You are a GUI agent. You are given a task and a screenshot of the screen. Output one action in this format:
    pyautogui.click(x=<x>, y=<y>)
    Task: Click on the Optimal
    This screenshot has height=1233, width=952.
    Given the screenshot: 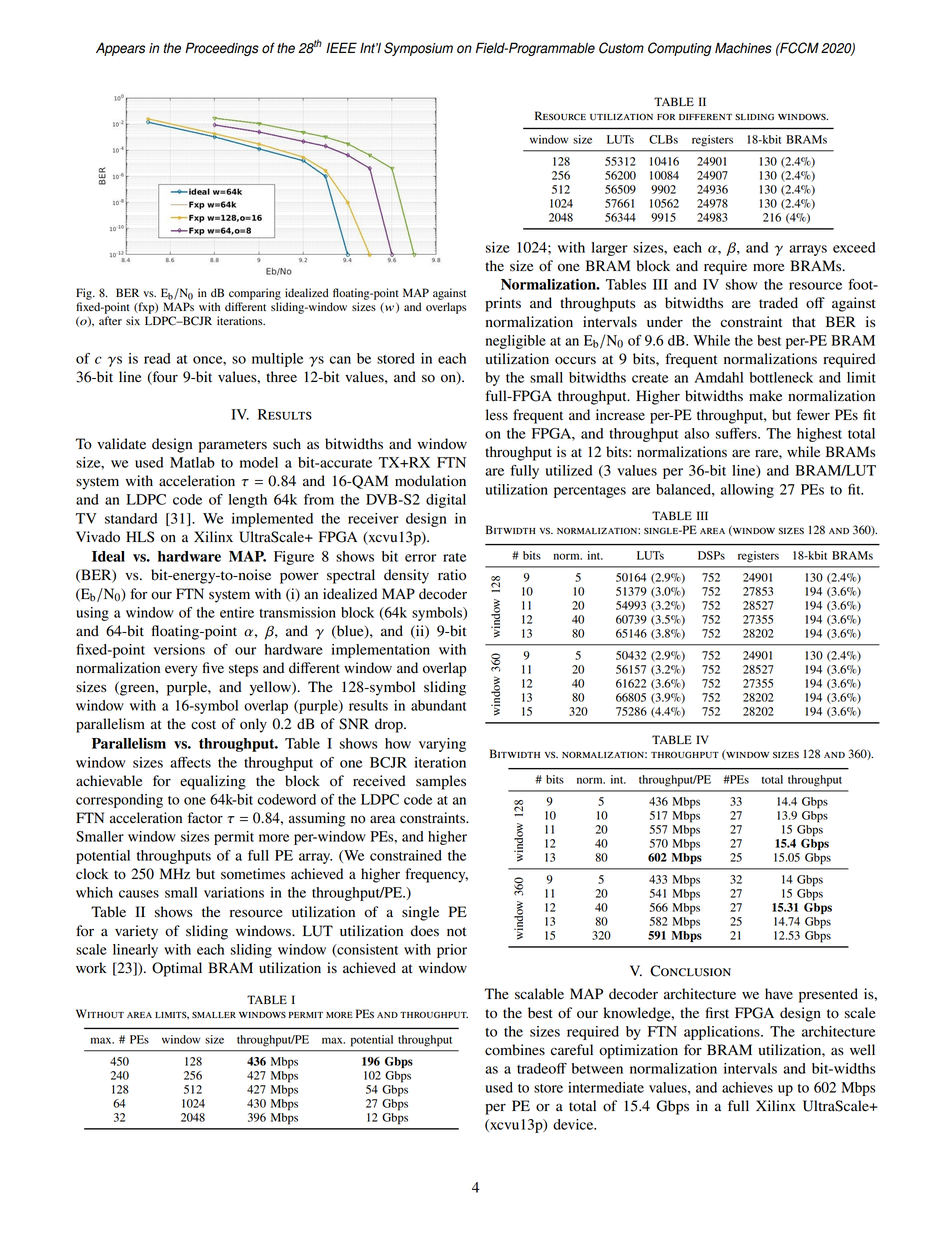 What is the action you would take?
    pyautogui.click(x=177, y=969)
